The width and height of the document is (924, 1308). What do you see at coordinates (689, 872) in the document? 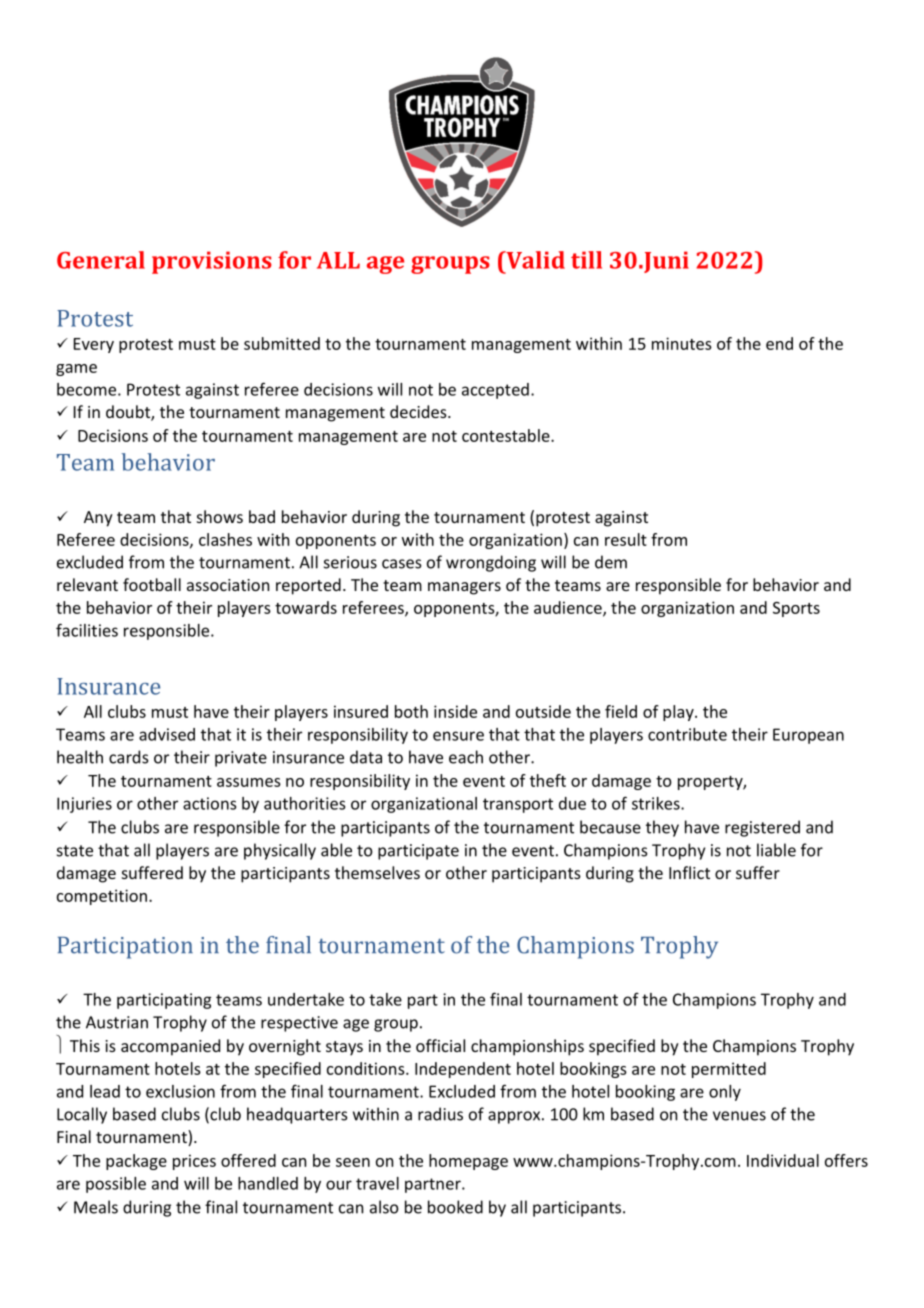
I see `Inflict` at bounding box center [689, 872].
